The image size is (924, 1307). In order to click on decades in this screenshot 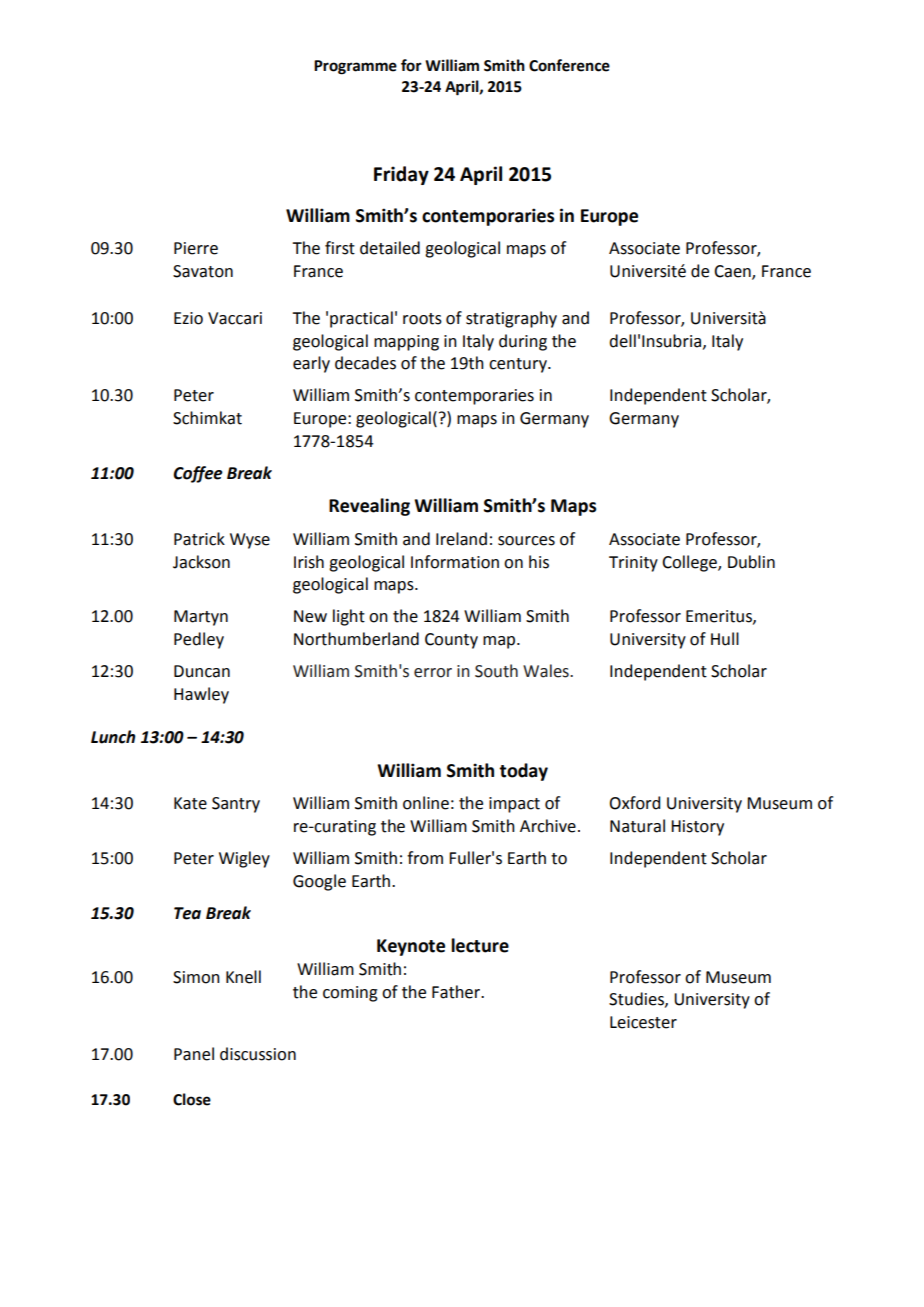, I will do `click(365, 363)`.
